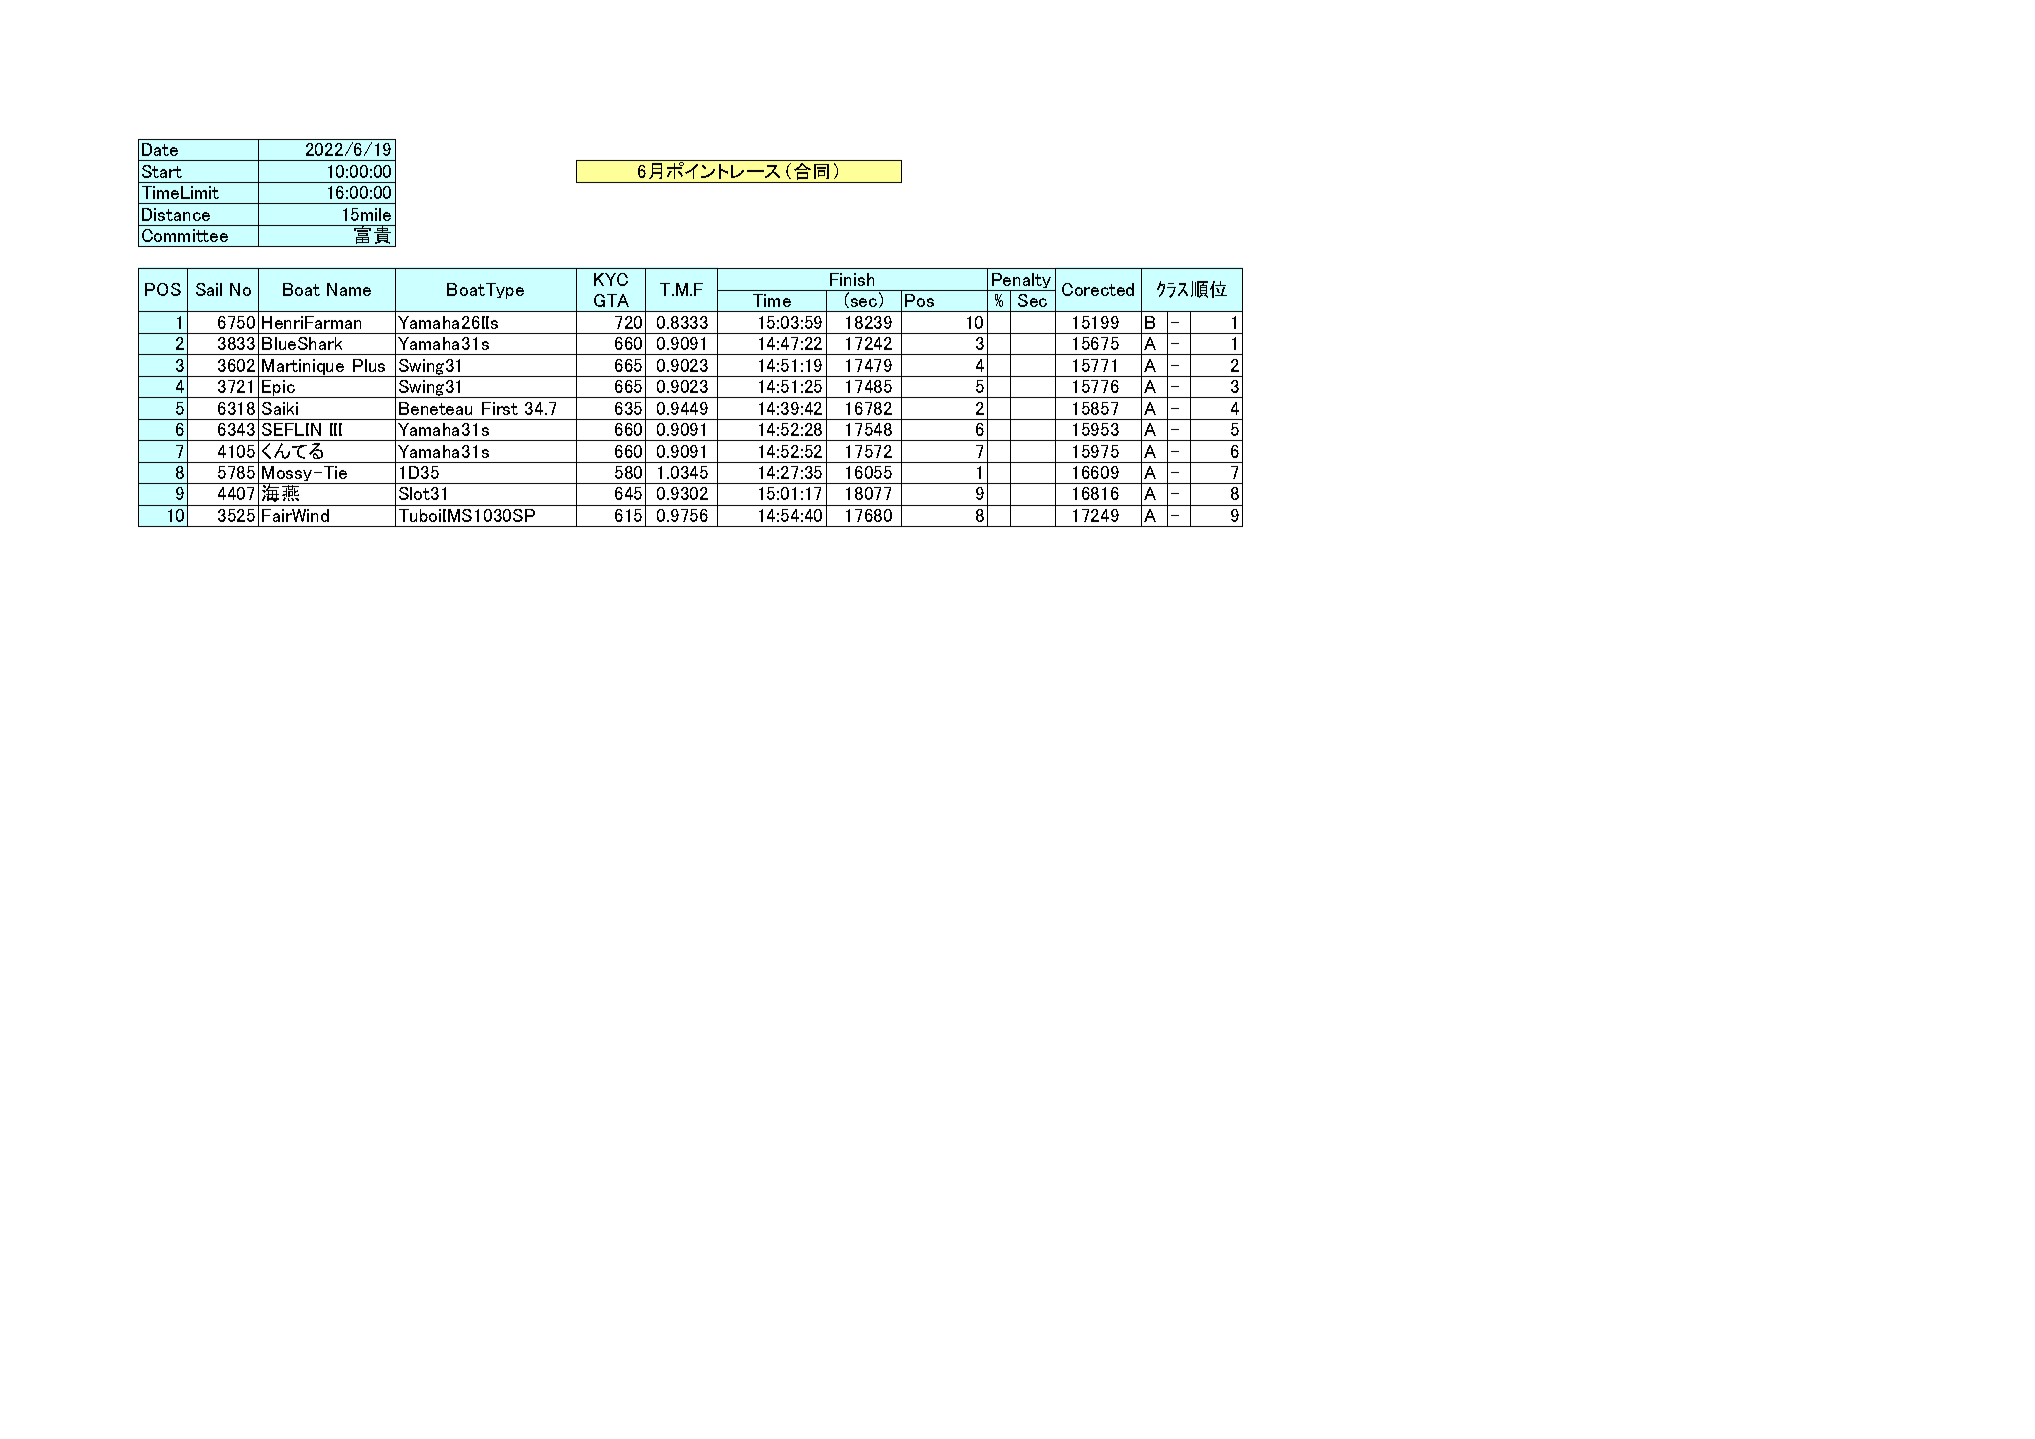  I want to click on Name, so click(349, 289).
